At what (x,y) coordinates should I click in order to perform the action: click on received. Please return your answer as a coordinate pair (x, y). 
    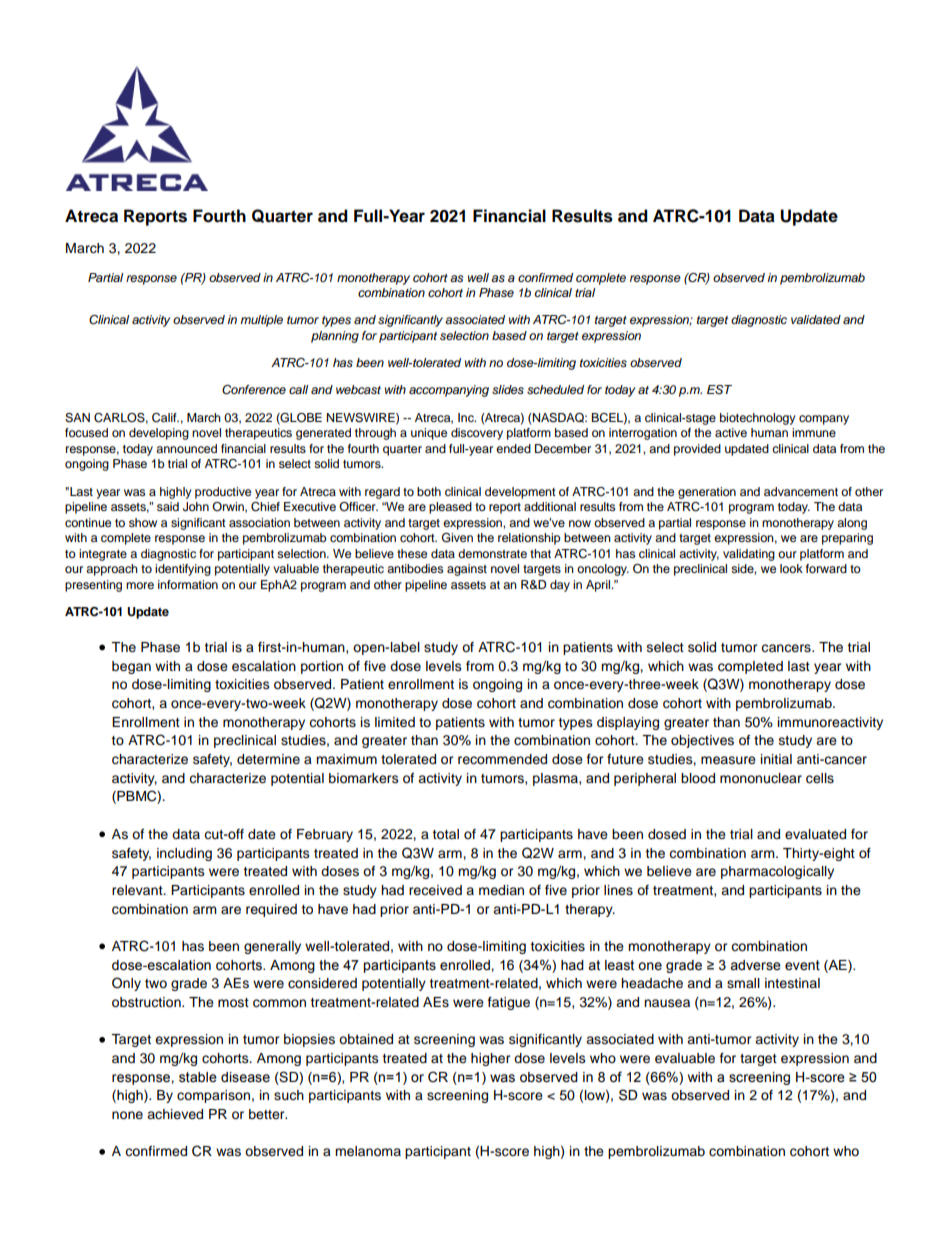
    Looking at the image, I should click on (435, 890).
